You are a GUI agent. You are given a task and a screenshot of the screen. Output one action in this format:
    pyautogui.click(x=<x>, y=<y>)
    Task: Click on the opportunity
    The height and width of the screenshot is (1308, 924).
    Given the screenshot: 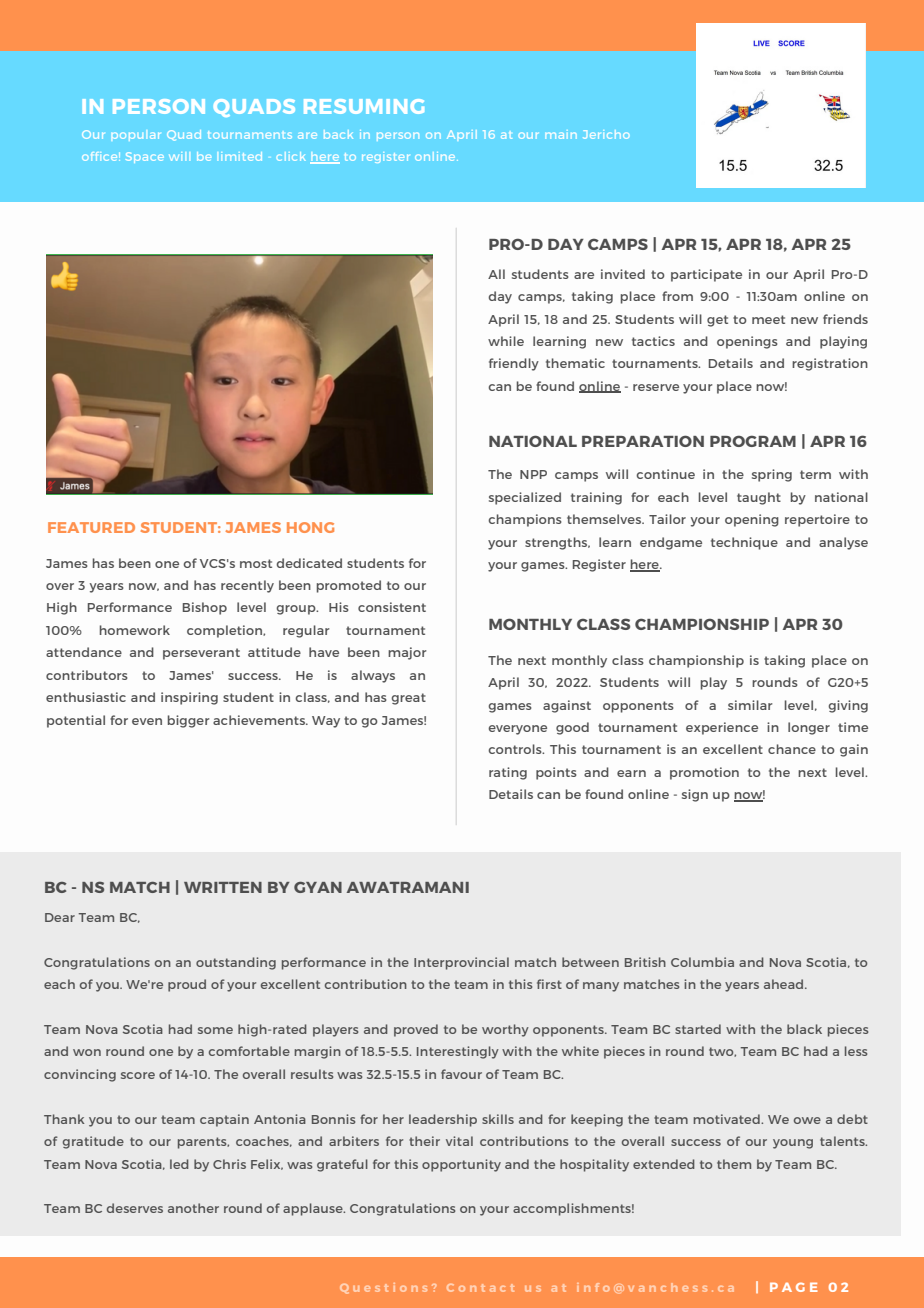 What is the action you would take?
    pyautogui.click(x=461, y=1165)
